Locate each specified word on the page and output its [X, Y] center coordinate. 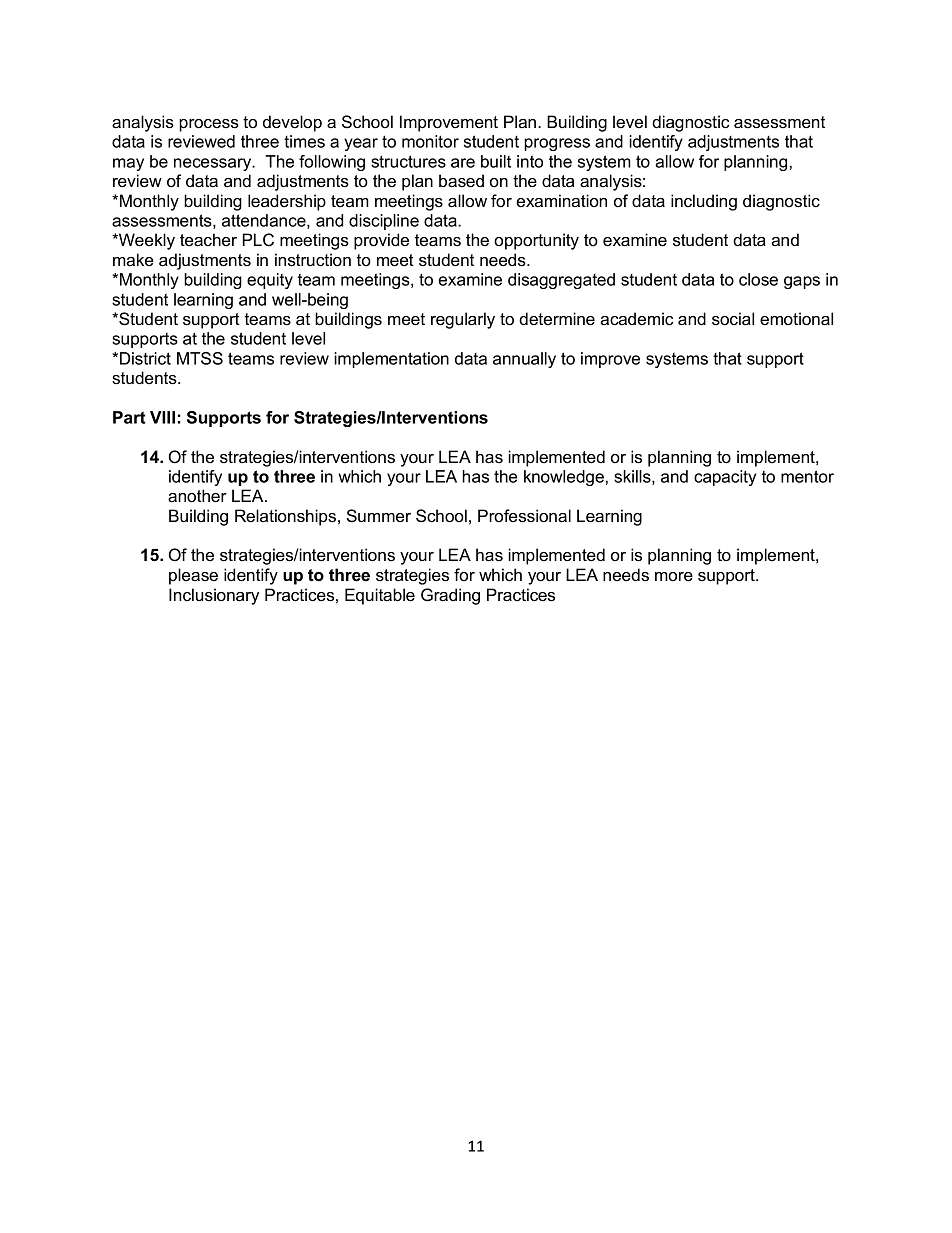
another [197, 496]
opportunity [536, 241]
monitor [430, 141]
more [674, 577]
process [209, 125]
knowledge [564, 478]
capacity [725, 478]
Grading [450, 596]
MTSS [200, 358]
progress [557, 144]
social [733, 319]
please [193, 576]
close [758, 279]
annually [524, 360]
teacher [208, 240]
